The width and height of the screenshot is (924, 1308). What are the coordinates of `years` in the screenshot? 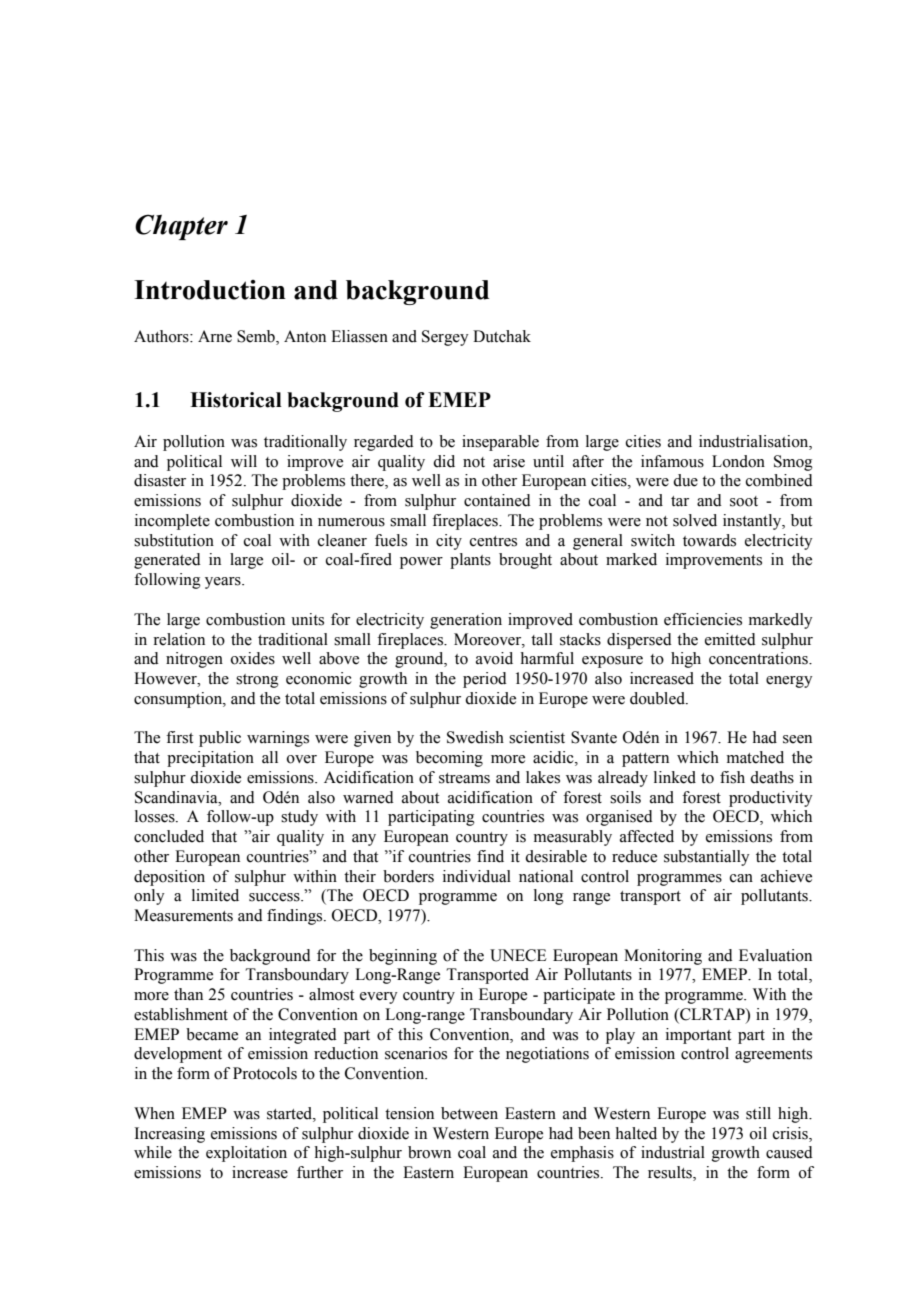 It's located at (224, 583).
